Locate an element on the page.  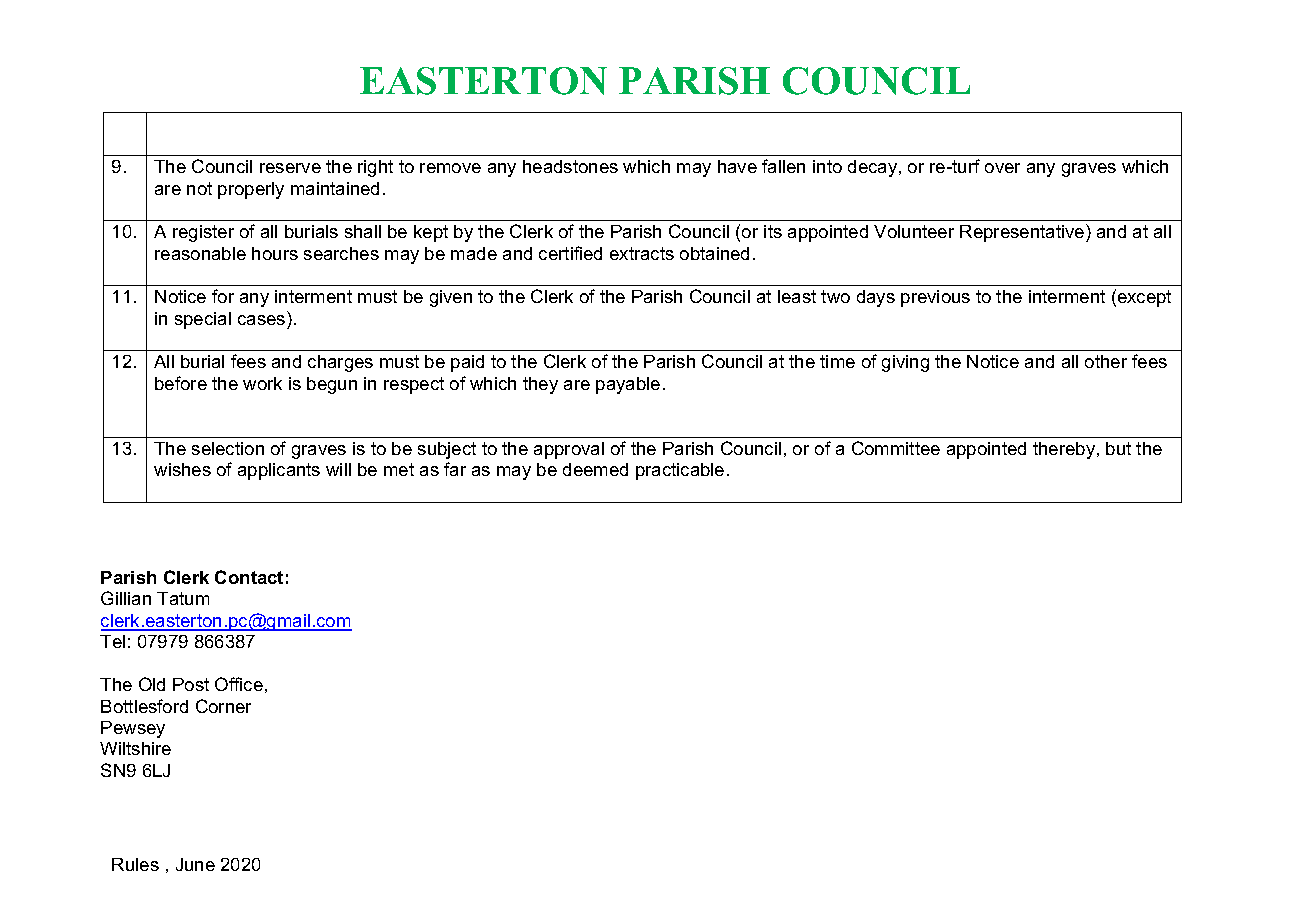
applicants is located at coordinates (279, 471).
